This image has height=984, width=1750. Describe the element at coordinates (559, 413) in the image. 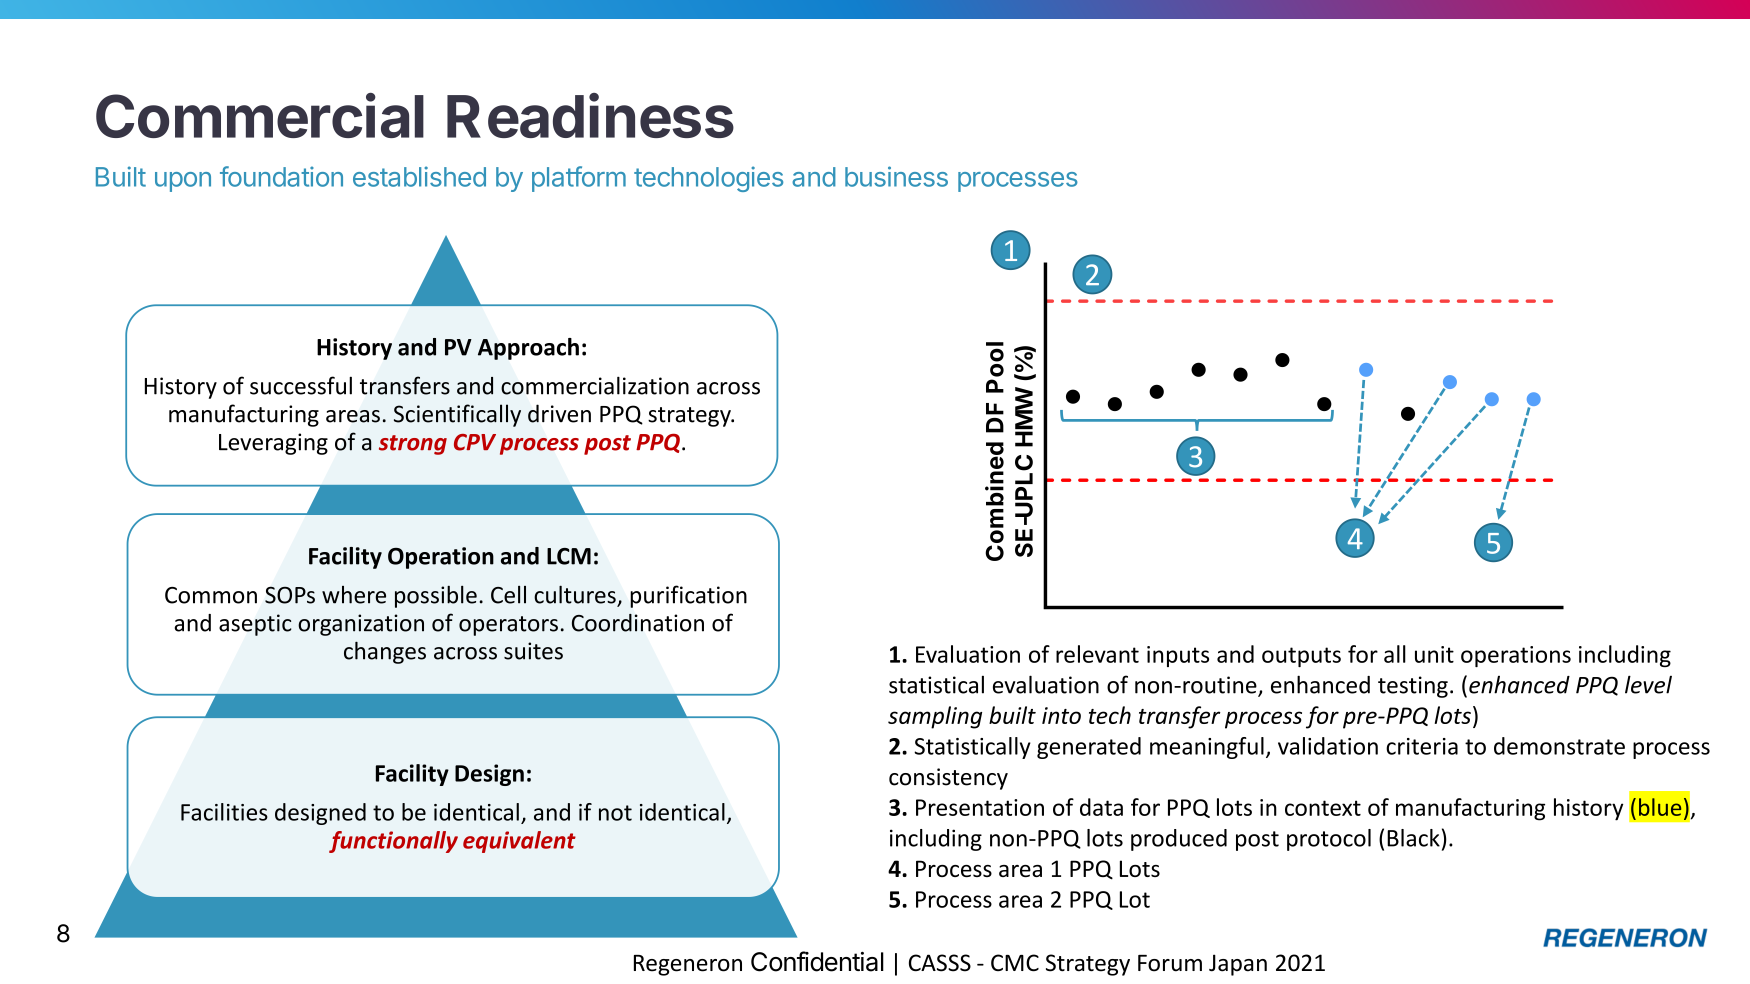

I see `driven` at that location.
